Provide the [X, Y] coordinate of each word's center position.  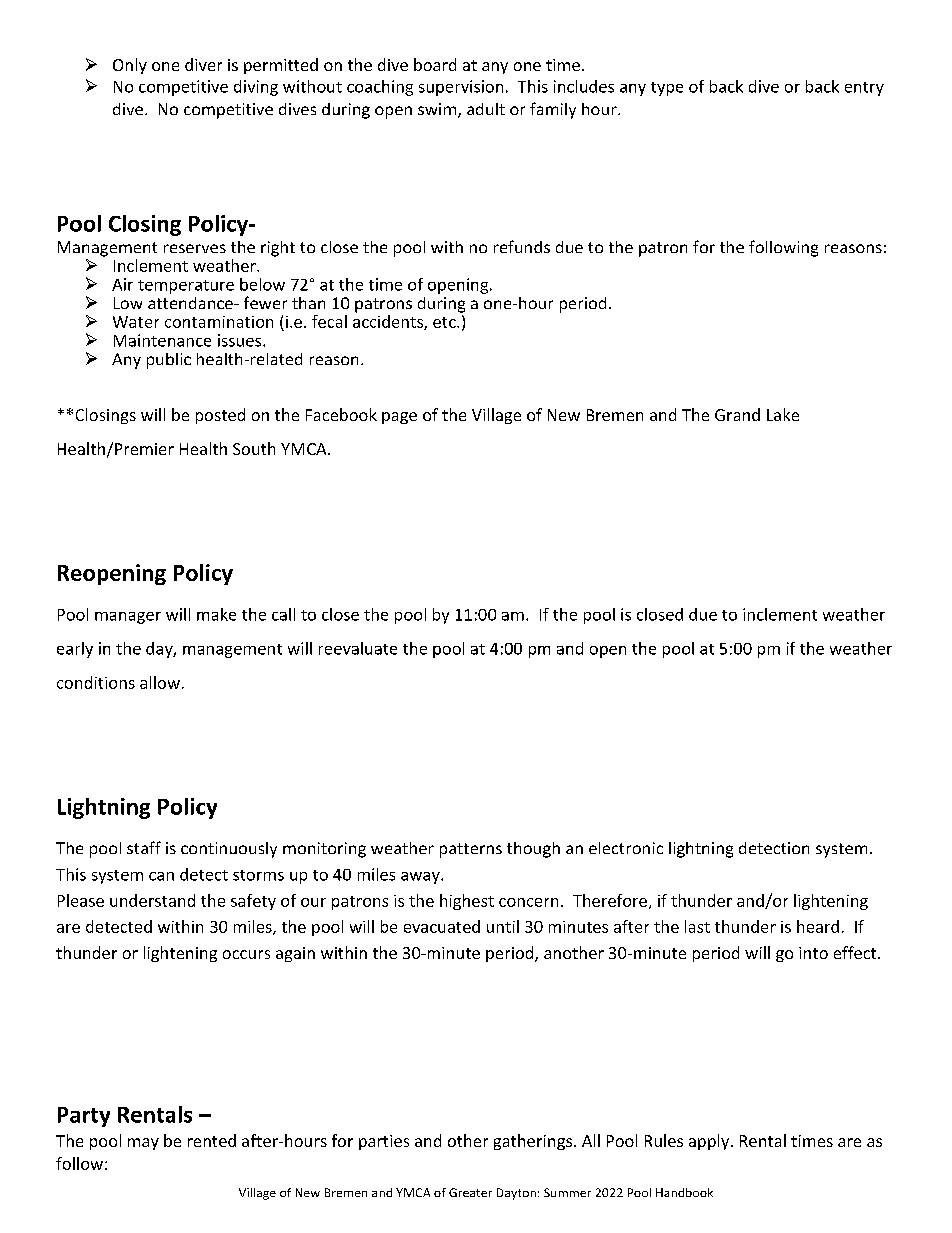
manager [128, 618]
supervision [461, 88]
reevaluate [358, 648]
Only [130, 66]
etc [445, 322]
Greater [470, 1192]
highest [467, 902]
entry [864, 89]
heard [818, 926]
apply [710, 1142]
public [169, 361]
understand [152, 900]
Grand [737, 414]
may [143, 1144]
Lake [783, 414]
